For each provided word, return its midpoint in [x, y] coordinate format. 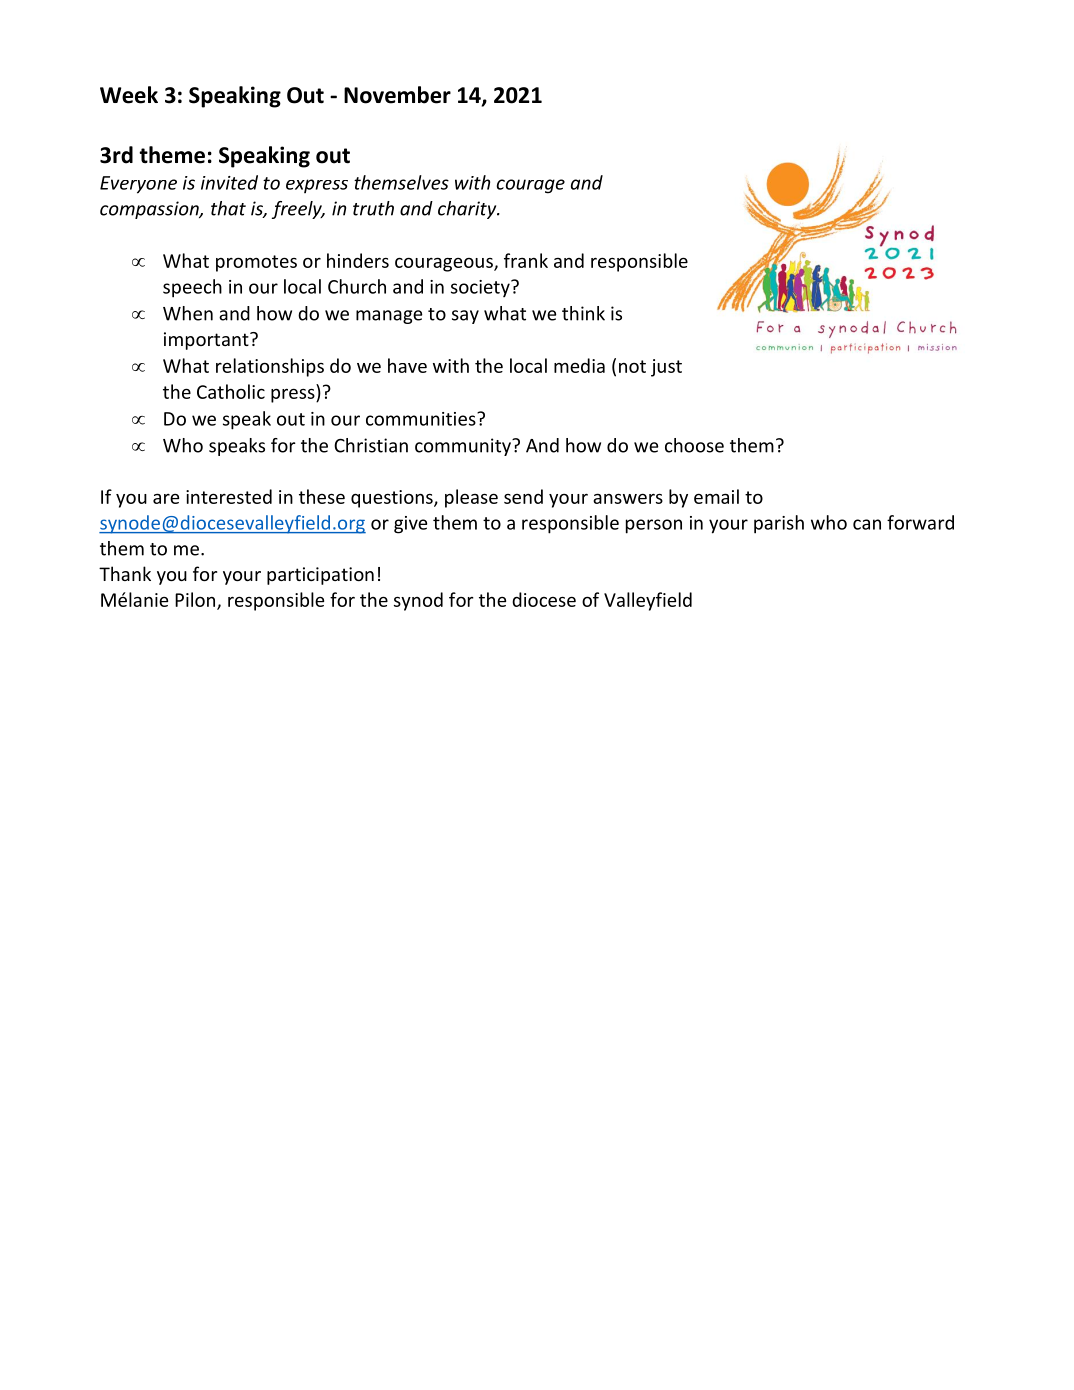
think [583, 313]
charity [468, 210]
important [207, 341]
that [228, 208]
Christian [371, 445]
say [465, 317]
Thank [125, 573]
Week [129, 95]
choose [694, 445]
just [666, 368]
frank [526, 260]
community [464, 447]
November [397, 95]
